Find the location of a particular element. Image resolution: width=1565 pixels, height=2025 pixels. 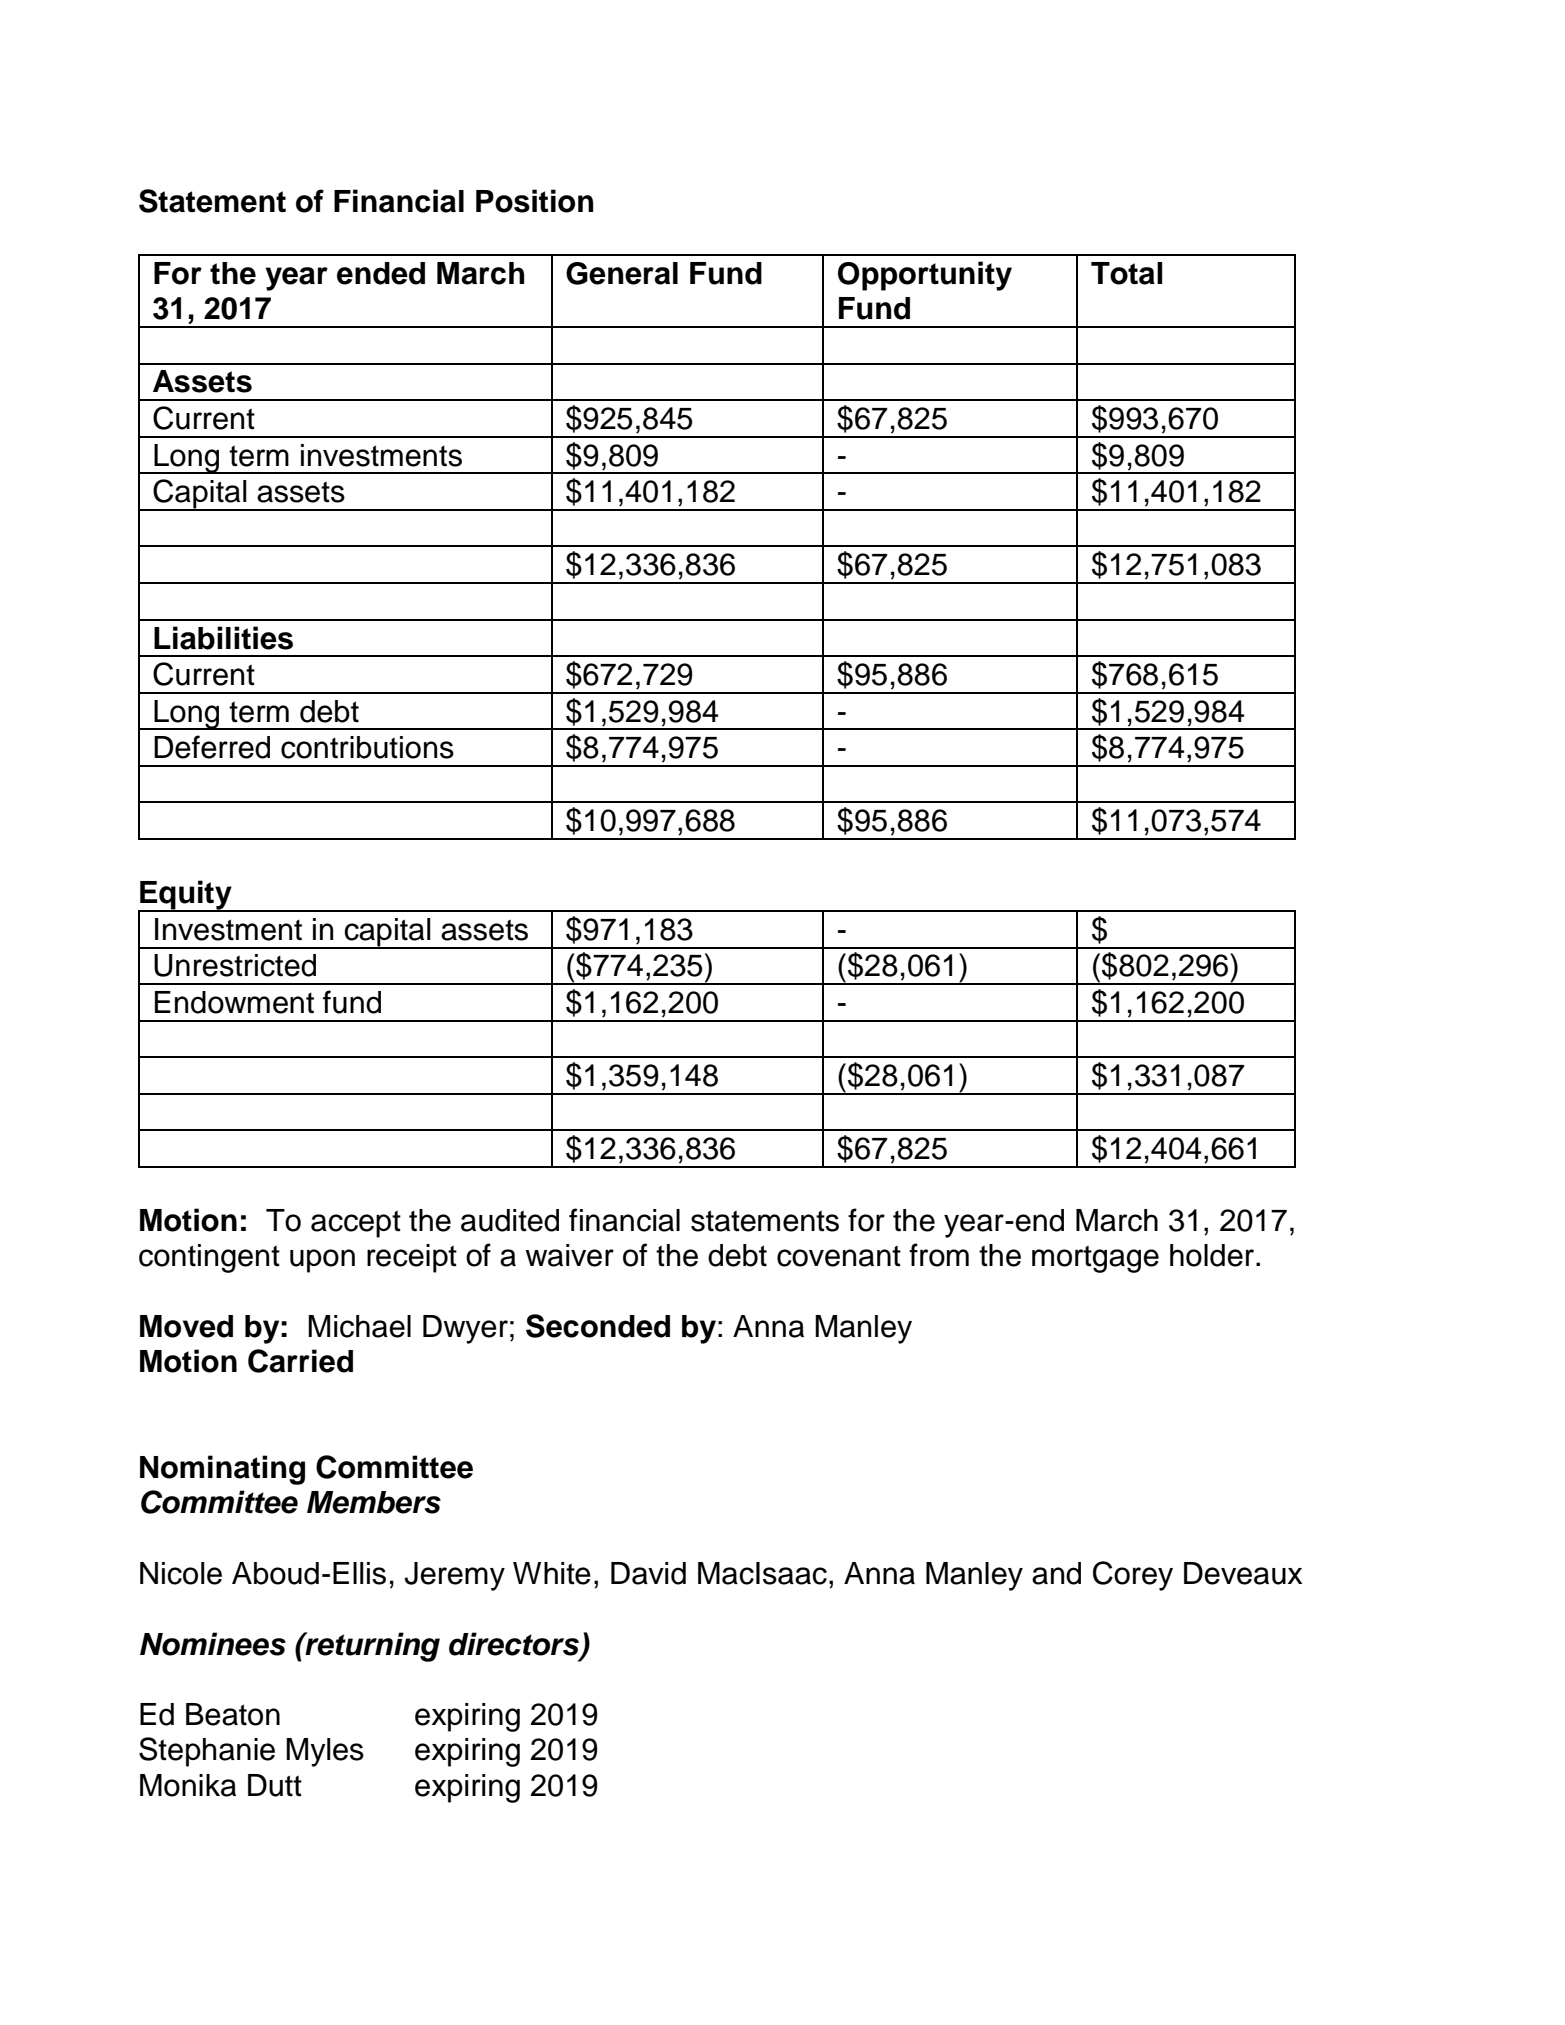

David is located at coordinates (648, 1573).
